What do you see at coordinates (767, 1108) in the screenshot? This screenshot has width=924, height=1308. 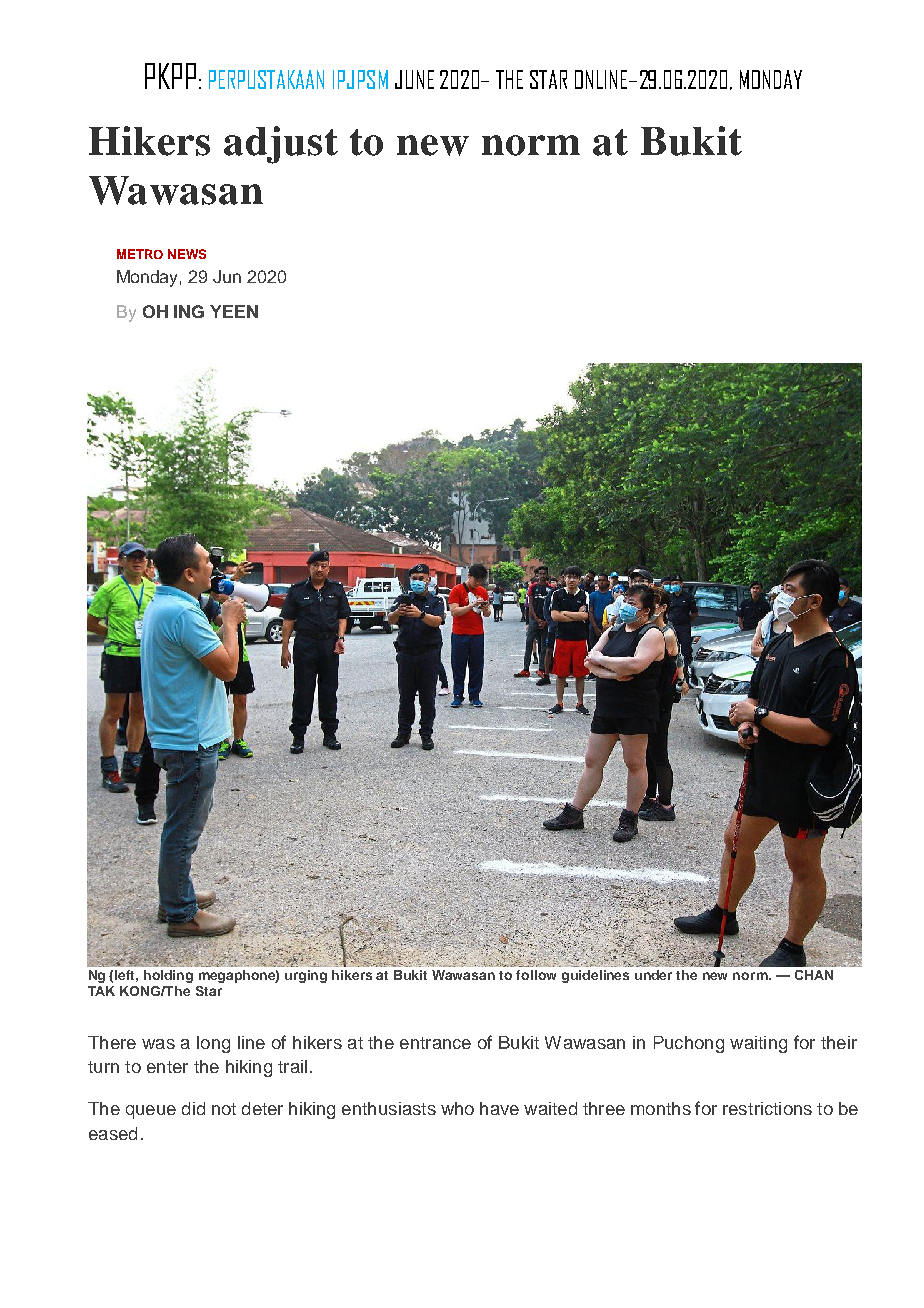 I see `restrictions` at bounding box center [767, 1108].
